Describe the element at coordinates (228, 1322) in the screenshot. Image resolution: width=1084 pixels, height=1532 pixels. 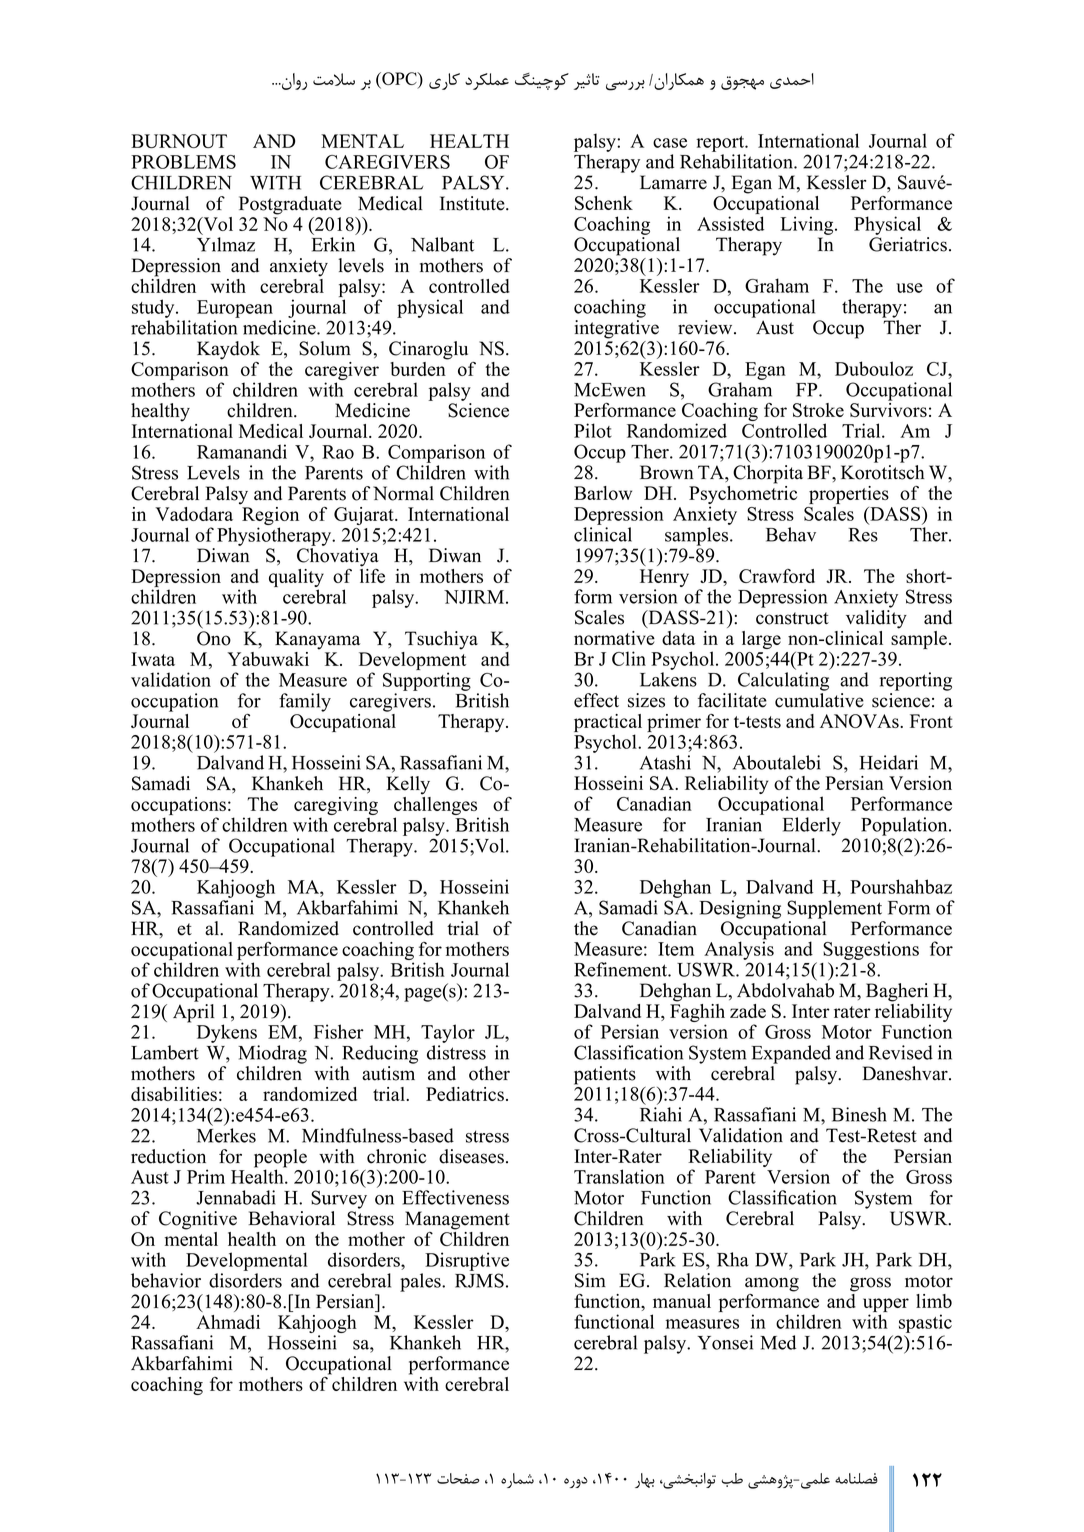
I see `Ahmadi` at that location.
